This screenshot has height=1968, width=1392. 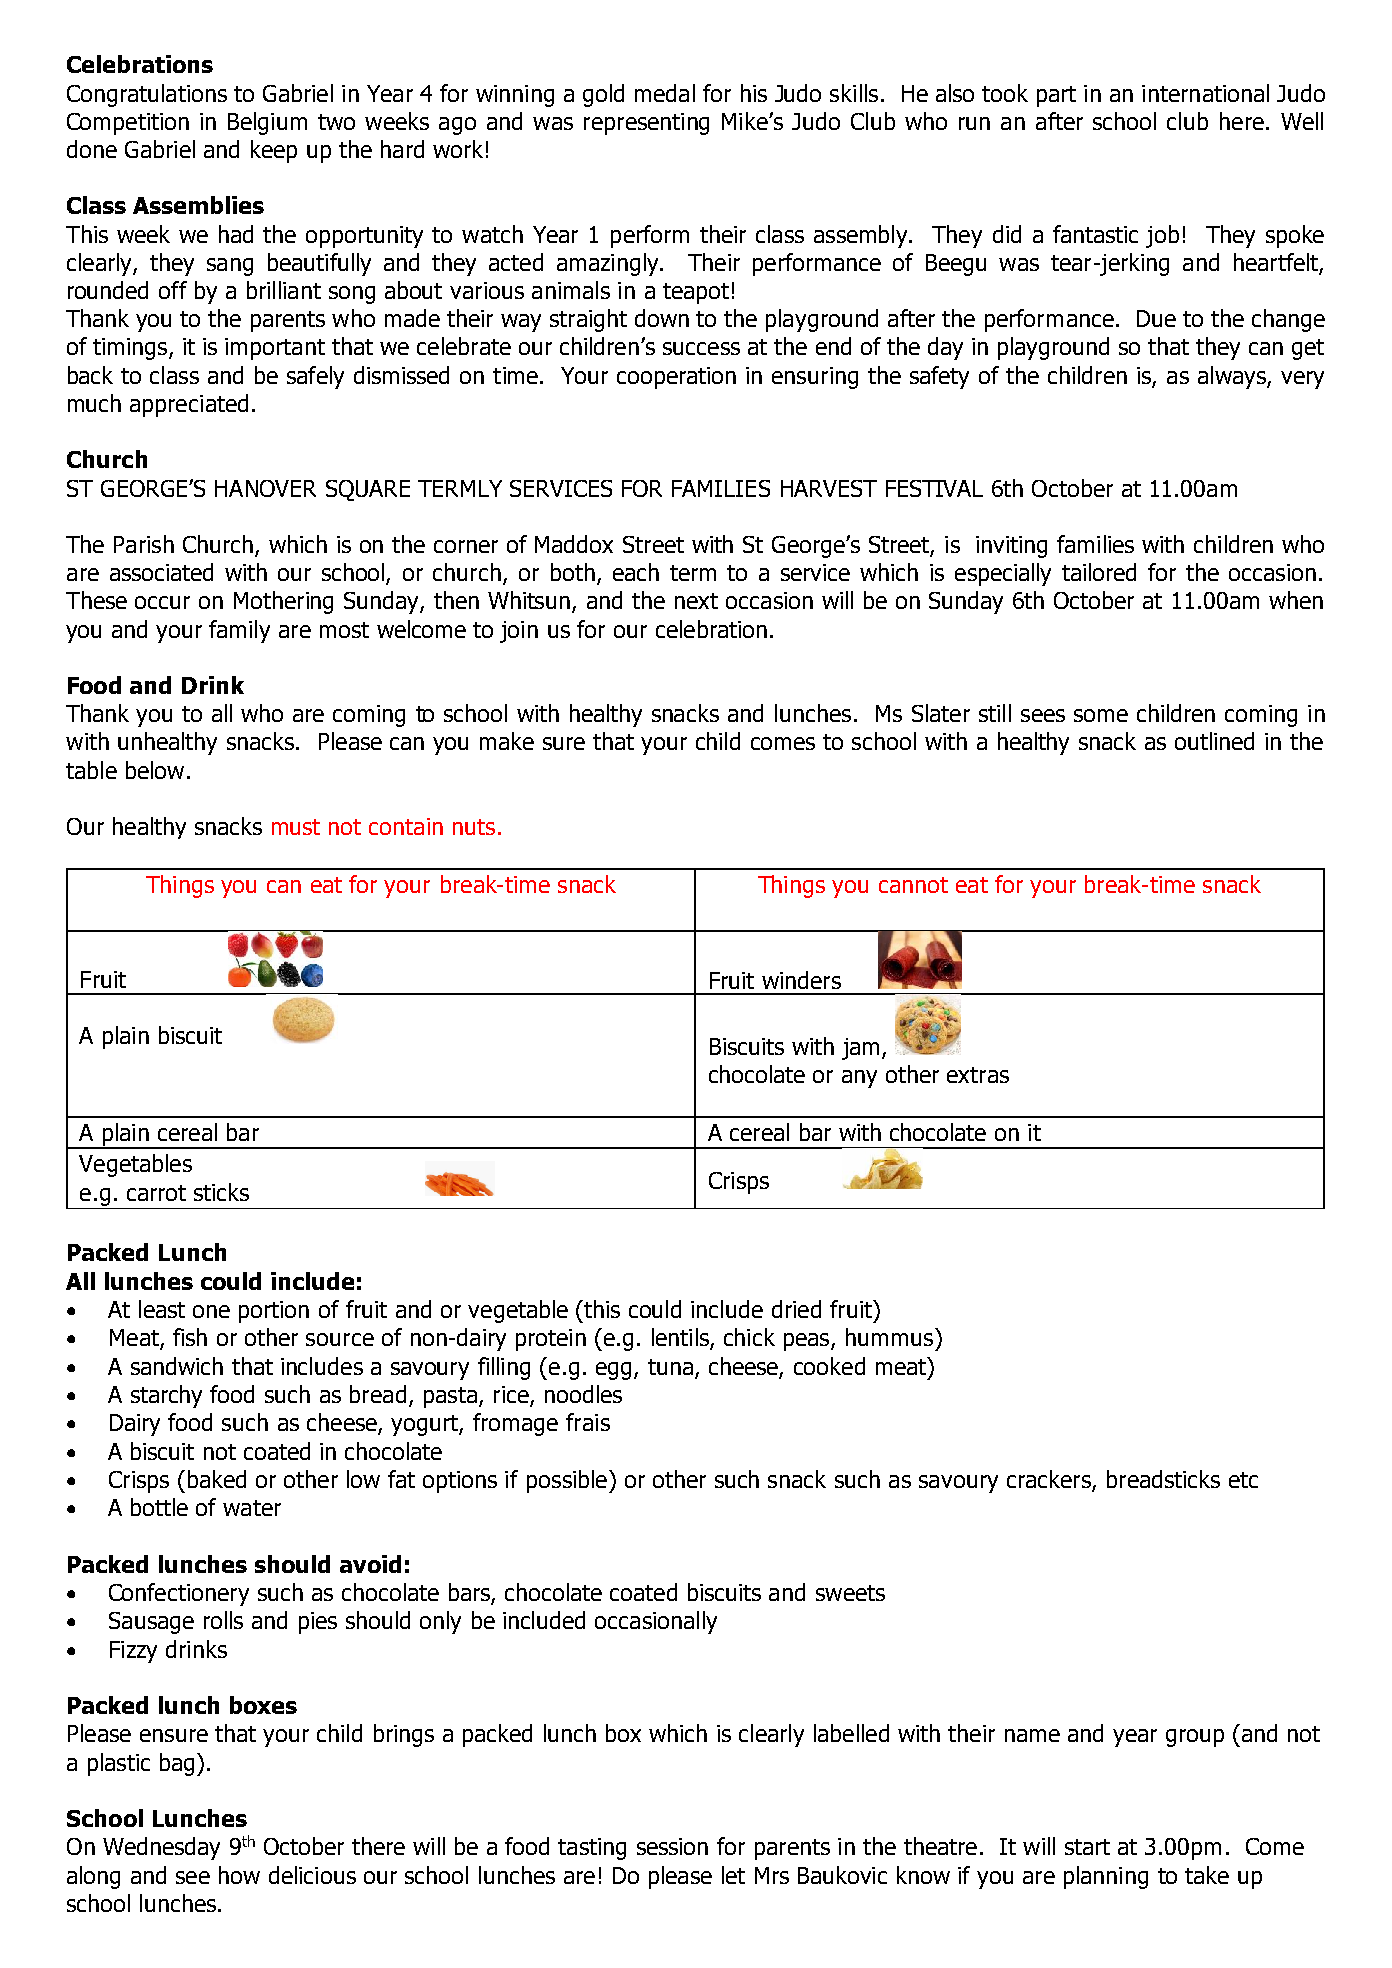 I want to click on some, so click(x=1101, y=715).
